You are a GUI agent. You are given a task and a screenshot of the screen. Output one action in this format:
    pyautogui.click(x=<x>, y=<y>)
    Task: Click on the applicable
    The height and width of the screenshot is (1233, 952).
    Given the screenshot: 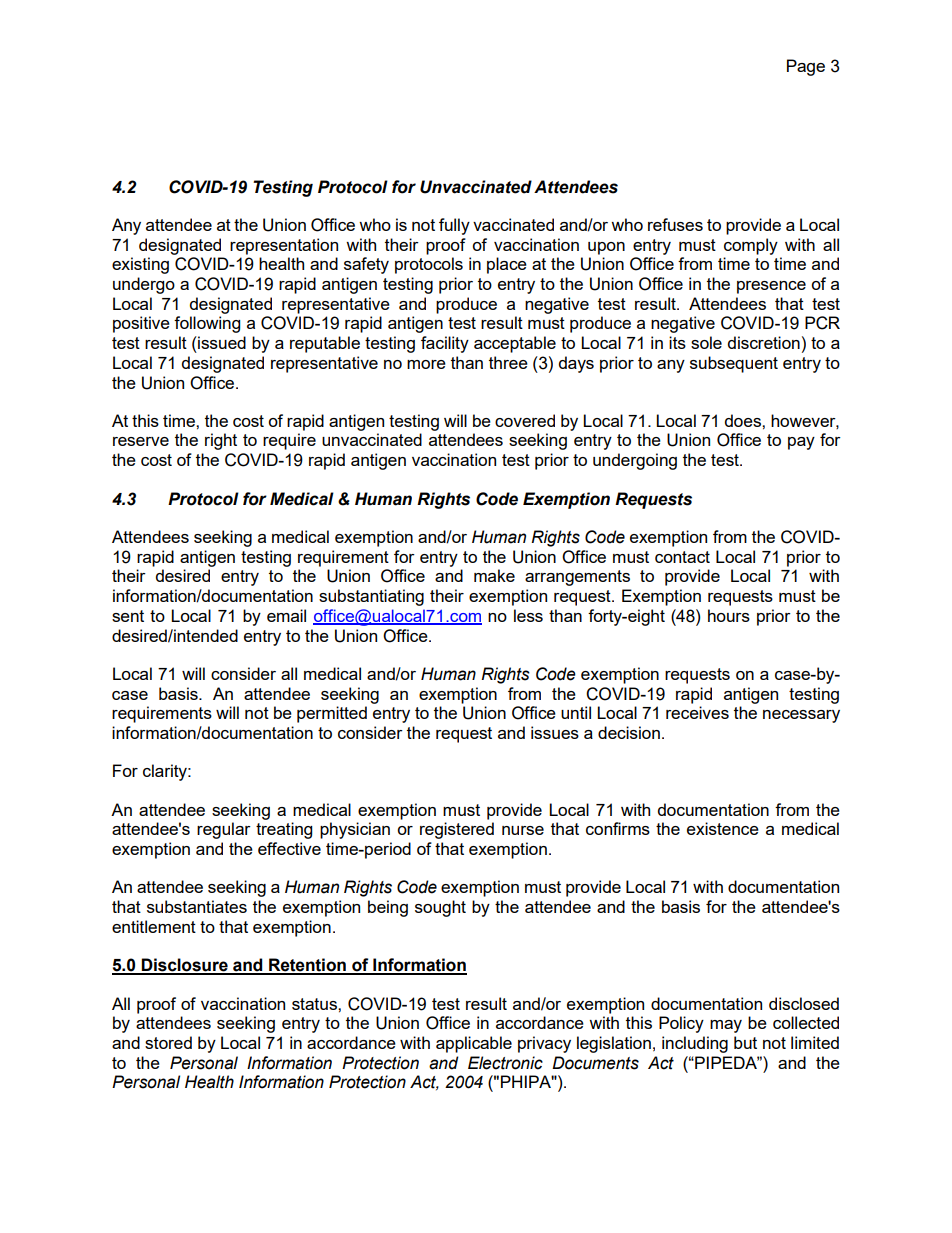 What is the action you would take?
    pyautogui.click(x=474, y=1044)
